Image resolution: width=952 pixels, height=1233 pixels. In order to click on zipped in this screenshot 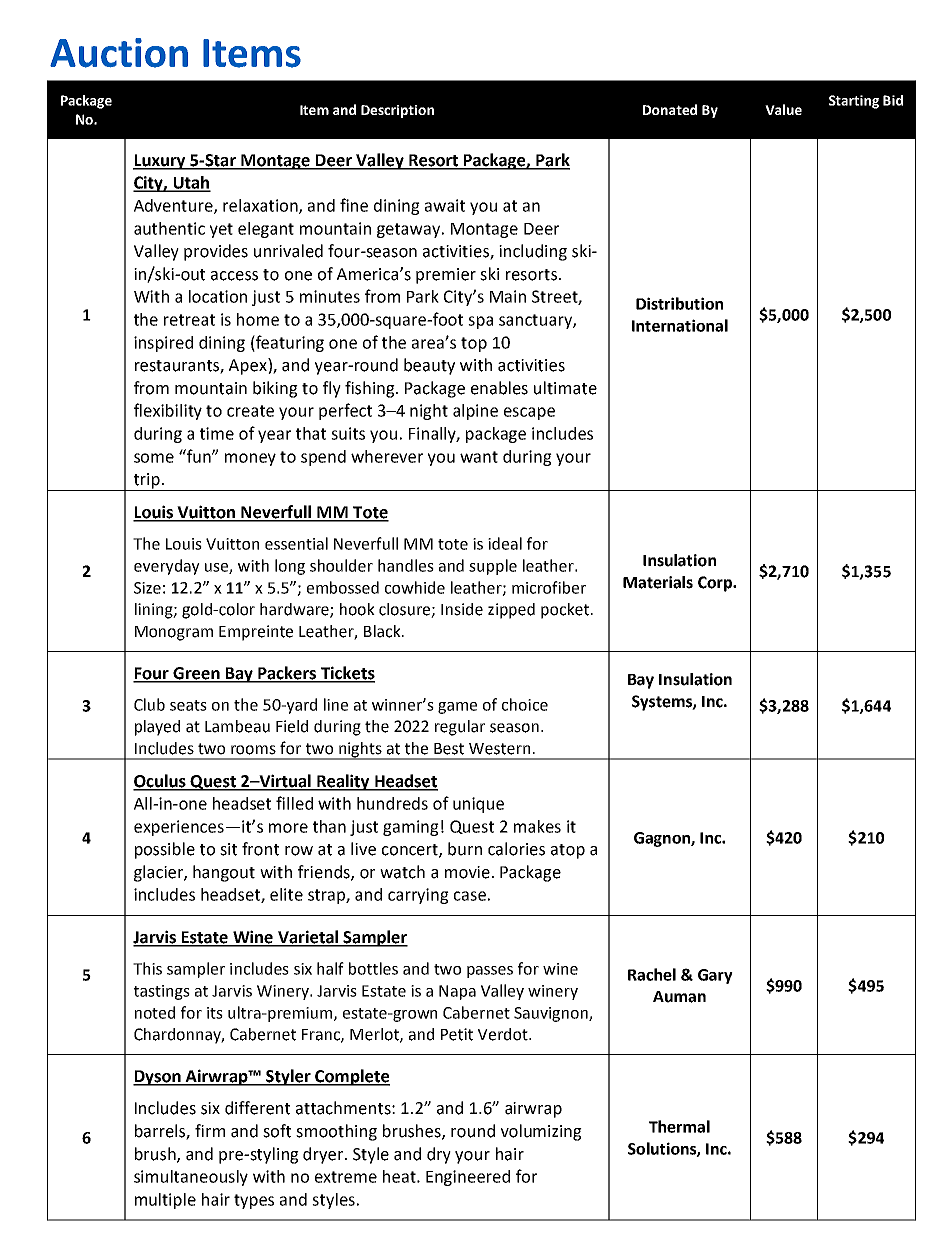, I will do `click(511, 611)`.
